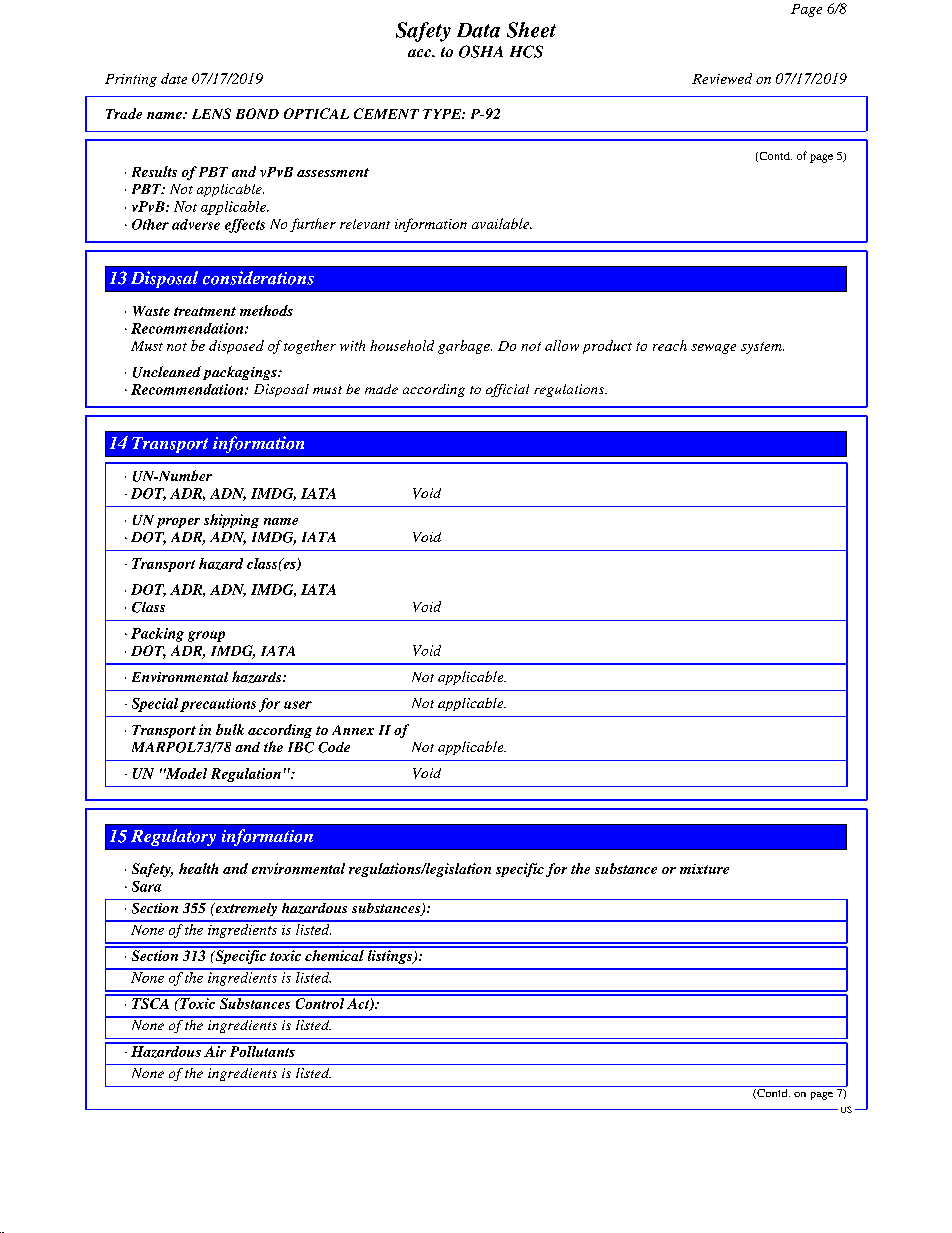 Image resolution: width=952 pixels, height=1233 pixels. What do you see at coordinates (381, 389) in the document?
I see `made` at bounding box center [381, 389].
